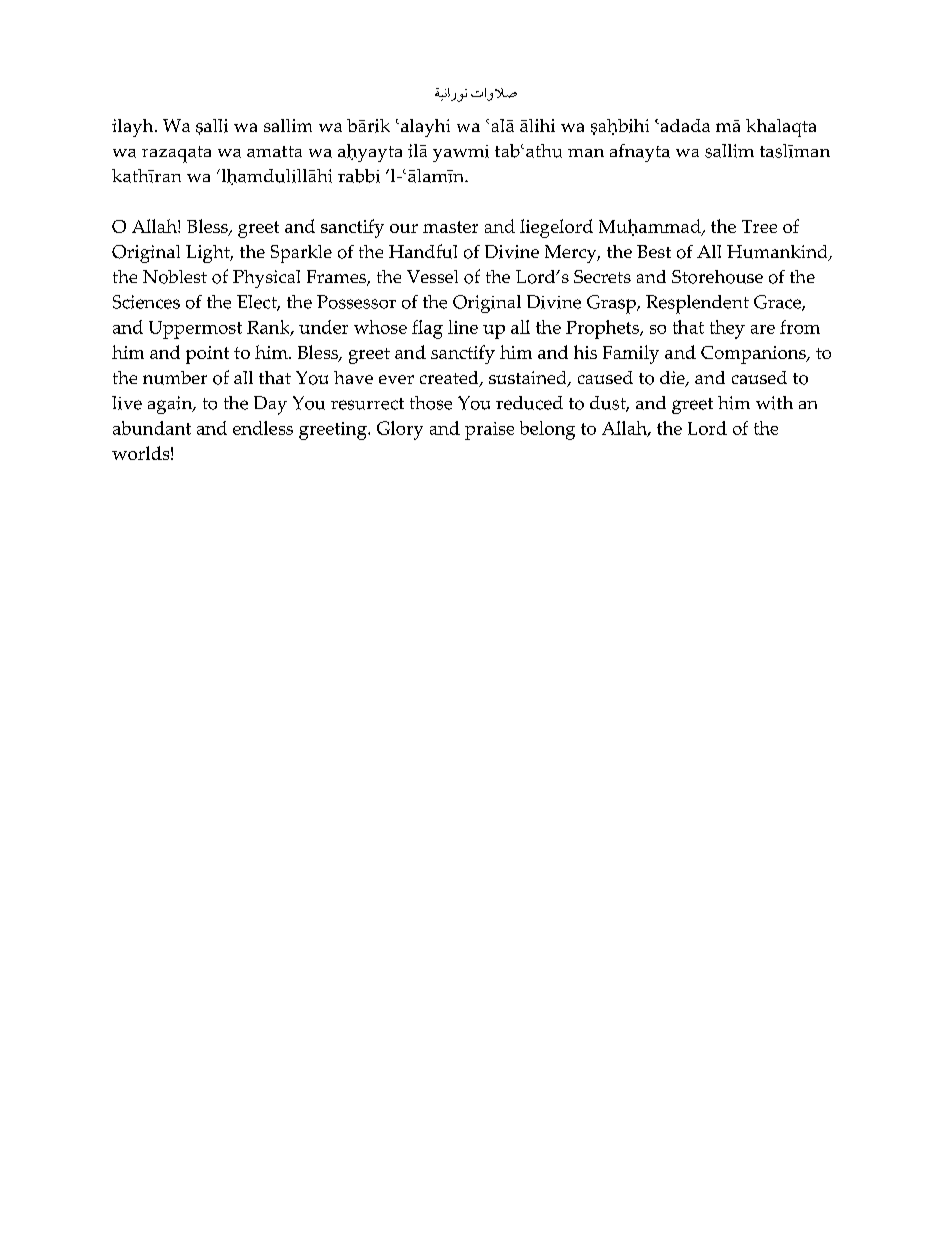 Image resolution: width=952 pixels, height=1233 pixels. What do you see at coordinates (432, 276) in the screenshot?
I see `Vessel` at bounding box center [432, 276].
